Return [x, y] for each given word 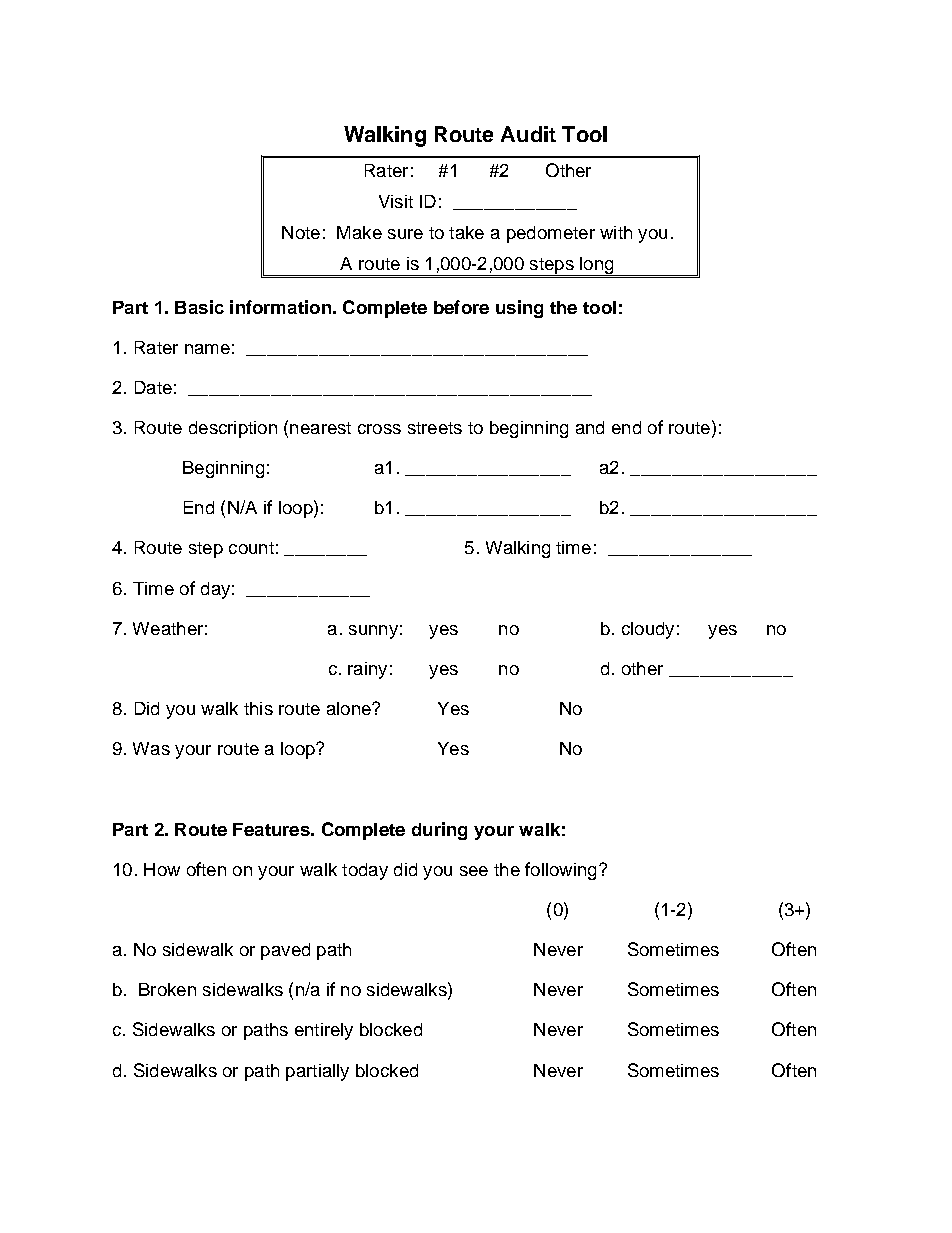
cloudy [648, 630]
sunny [373, 632]
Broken [167, 989]
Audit [528, 134]
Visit [396, 201]
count [251, 548]
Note [301, 232]
